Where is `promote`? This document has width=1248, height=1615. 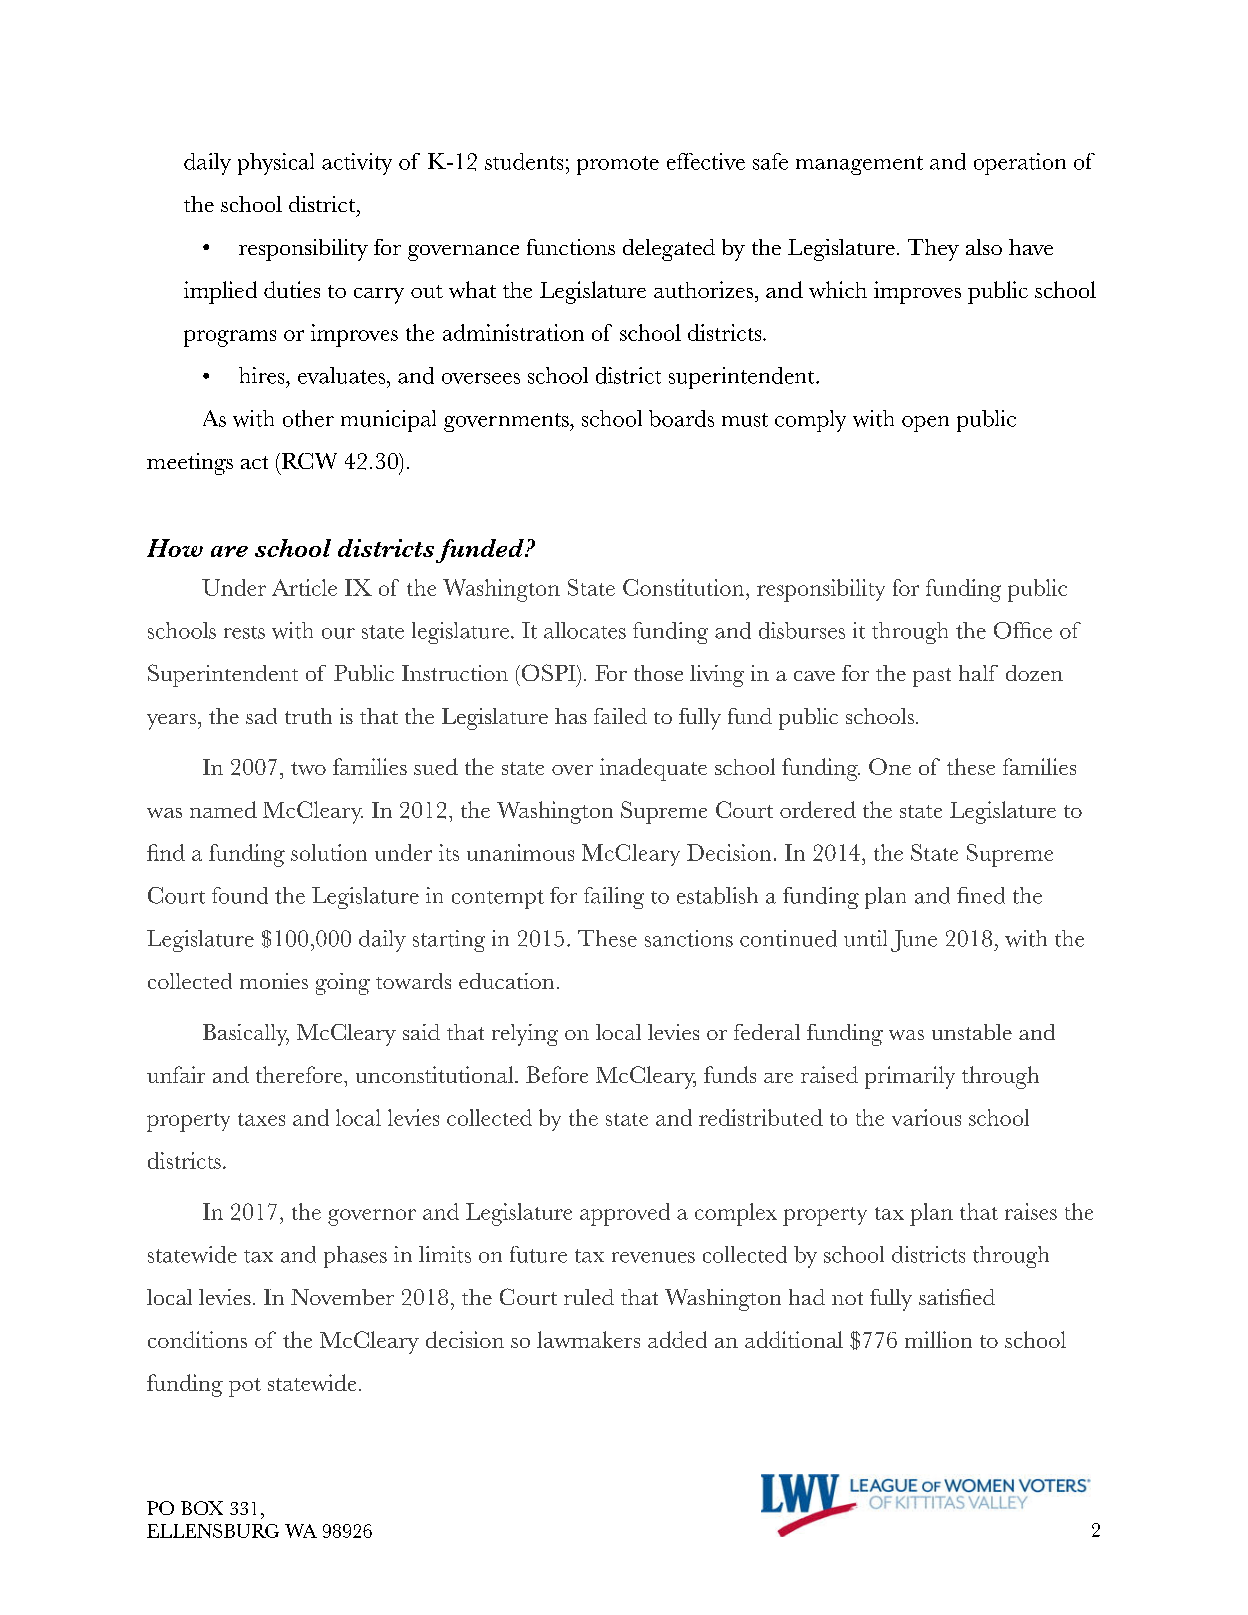
promote is located at coordinates (618, 165).
